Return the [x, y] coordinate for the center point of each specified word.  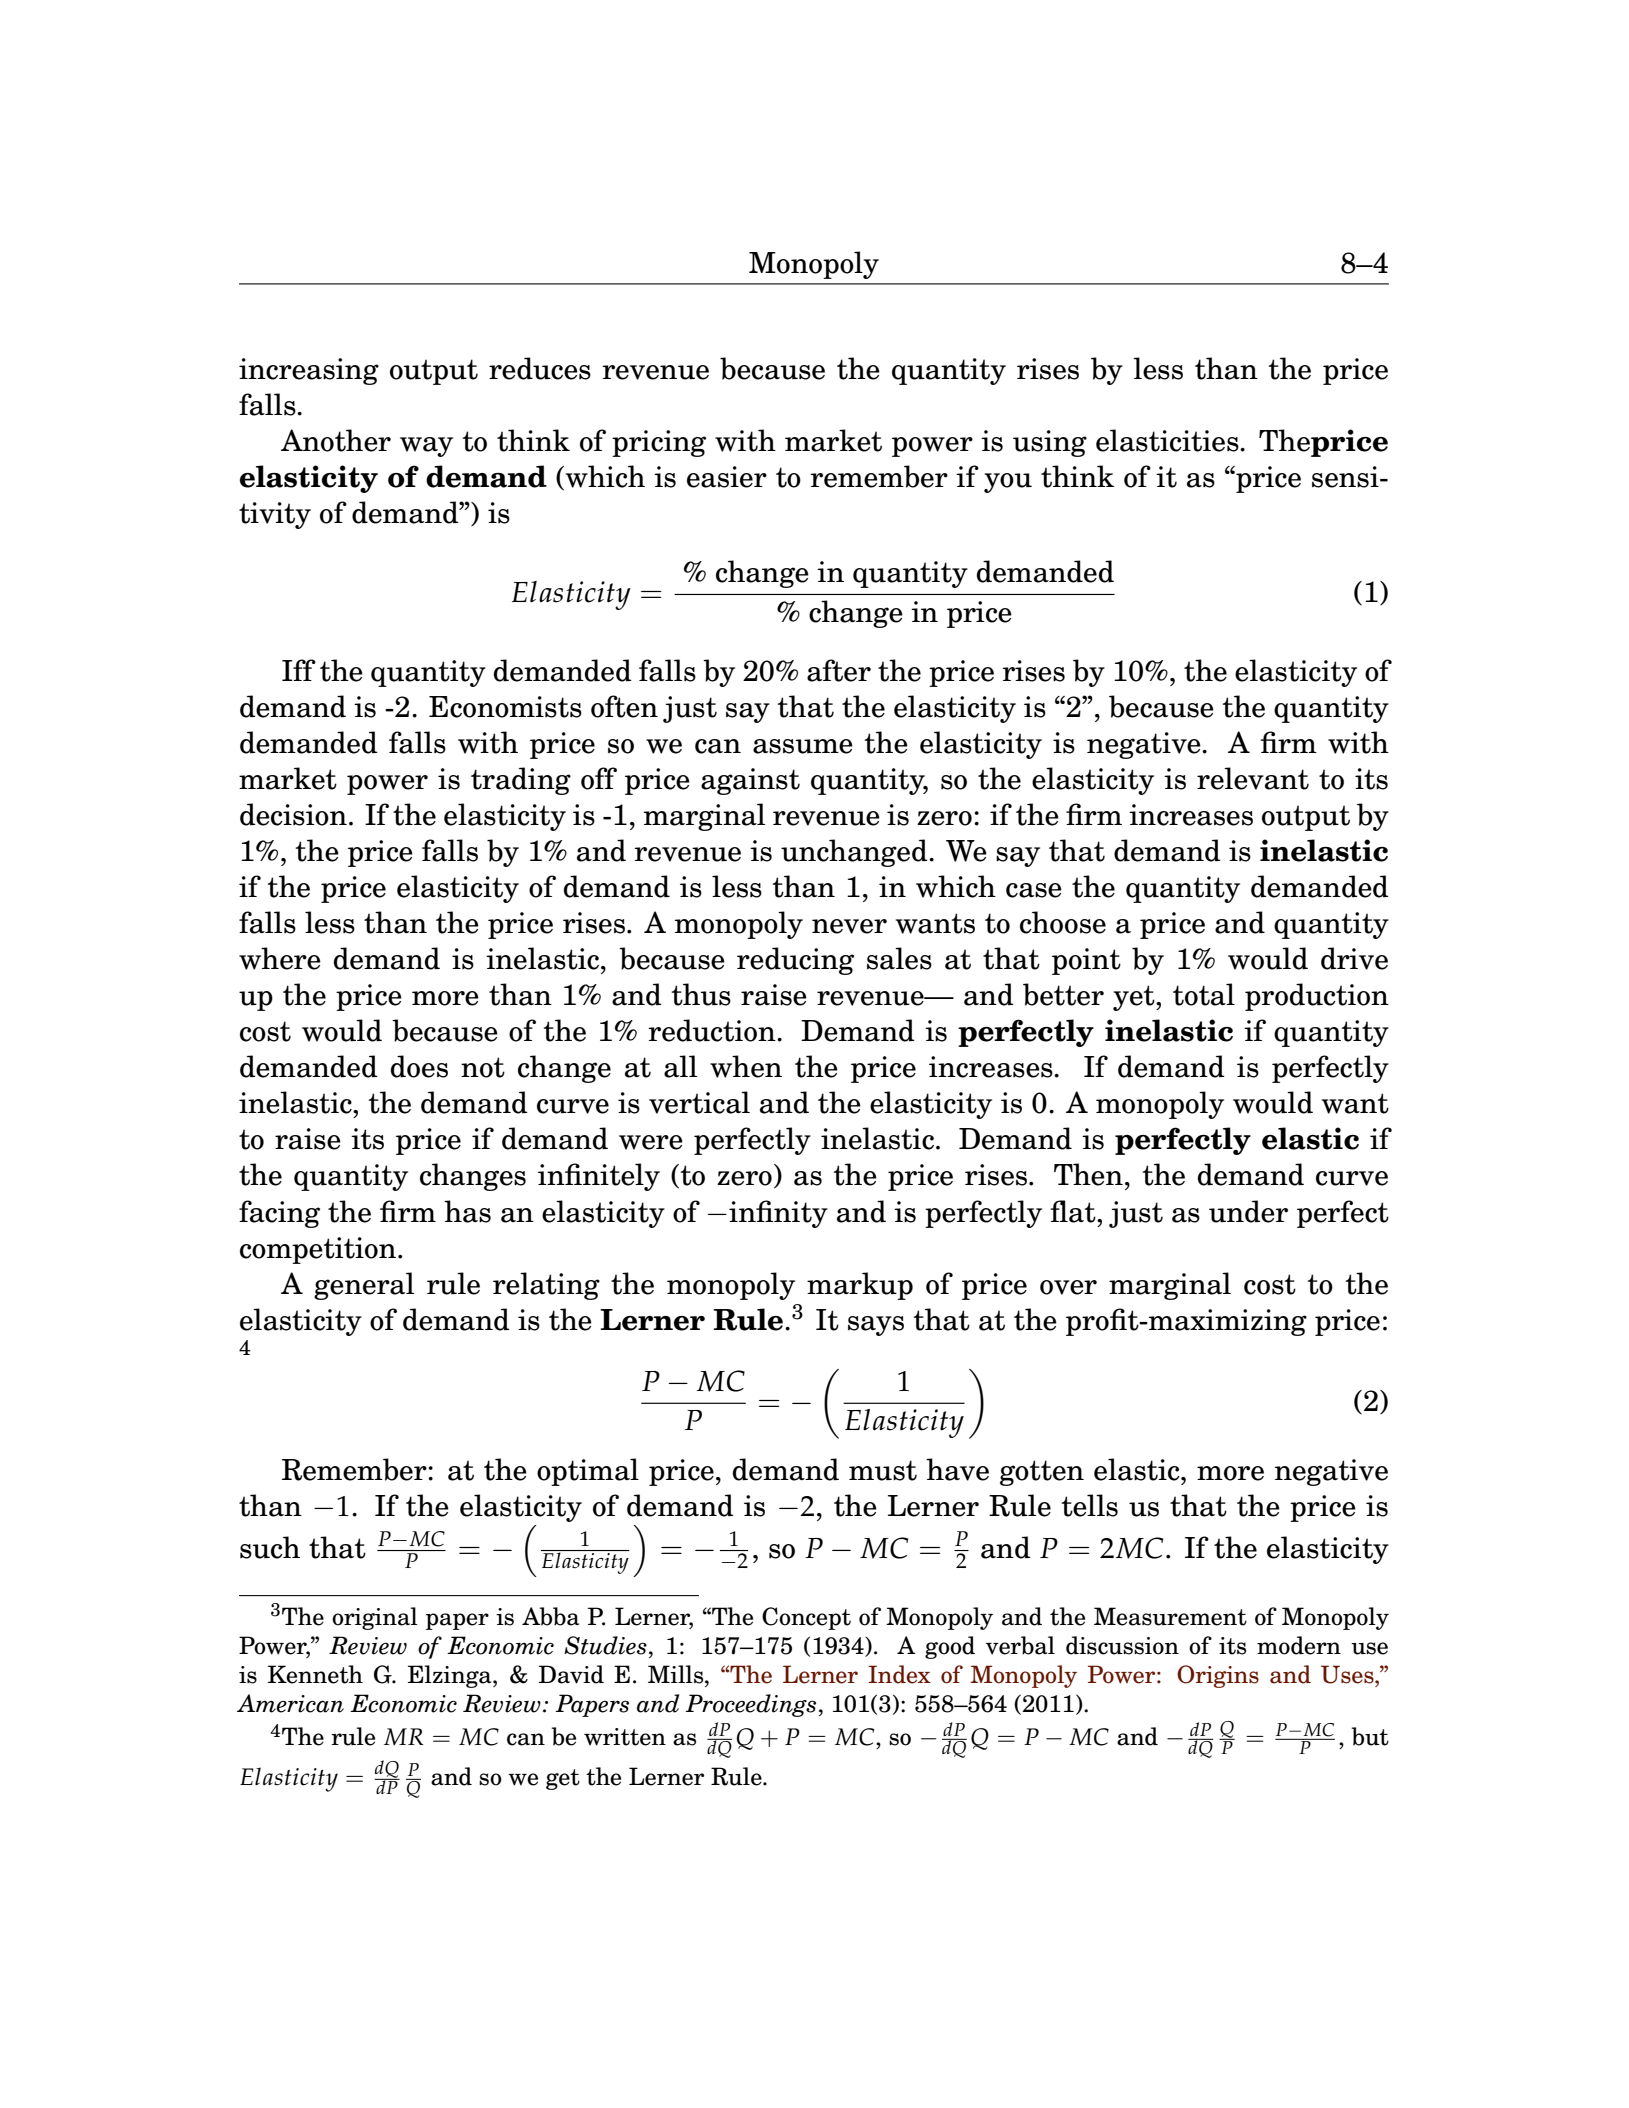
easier [727, 477]
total [1204, 994]
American [290, 1703]
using [1050, 443]
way [426, 447]
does [419, 1066]
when [746, 1066]
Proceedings [751, 1705]
